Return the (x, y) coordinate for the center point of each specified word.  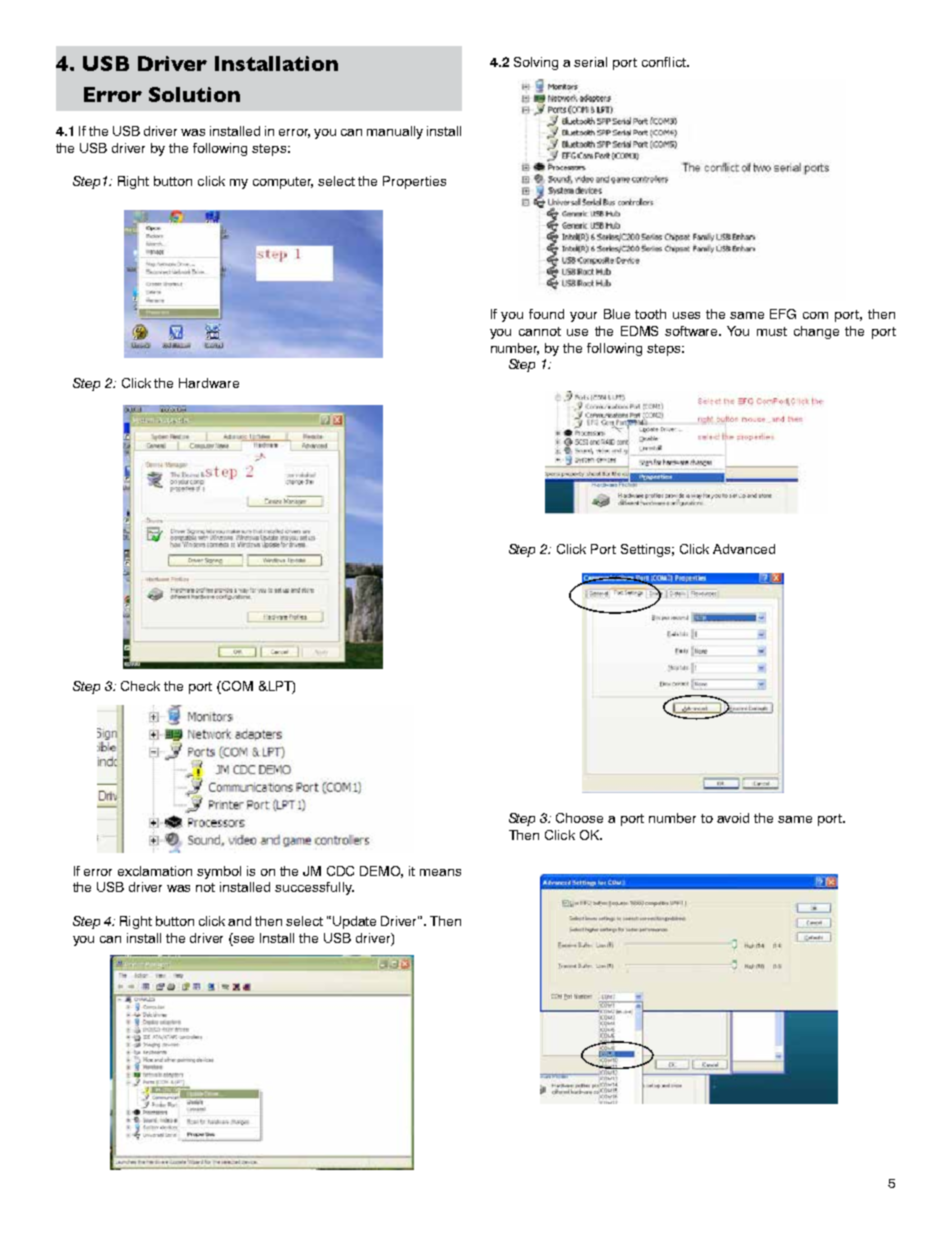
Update (354, 922)
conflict (665, 62)
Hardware (209, 383)
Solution (194, 94)
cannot (540, 331)
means (440, 872)
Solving (536, 63)
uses (686, 315)
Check (140, 686)
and (239, 921)
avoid (733, 818)
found (546, 314)
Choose (579, 818)
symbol (219, 872)
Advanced (744, 549)
